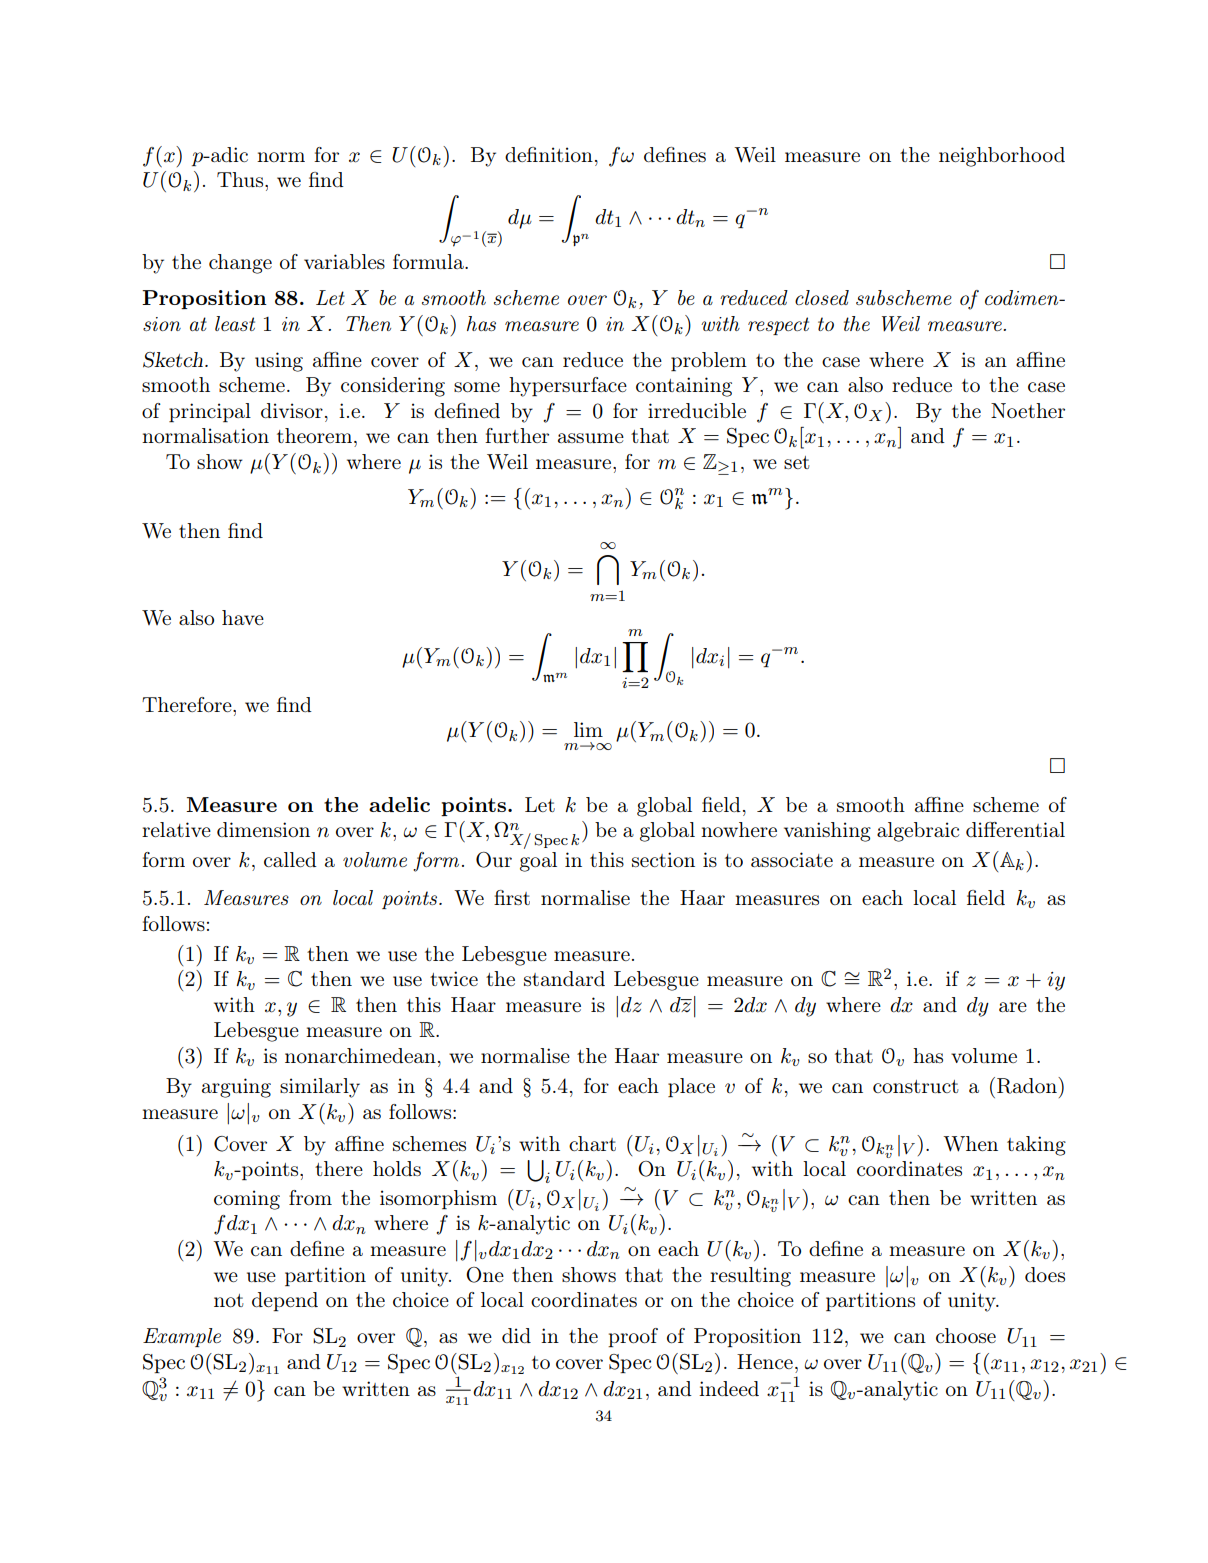 The image size is (1208, 1563). Describe the element at coordinates (691, 1087) in the screenshot. I see `place` at that location.
